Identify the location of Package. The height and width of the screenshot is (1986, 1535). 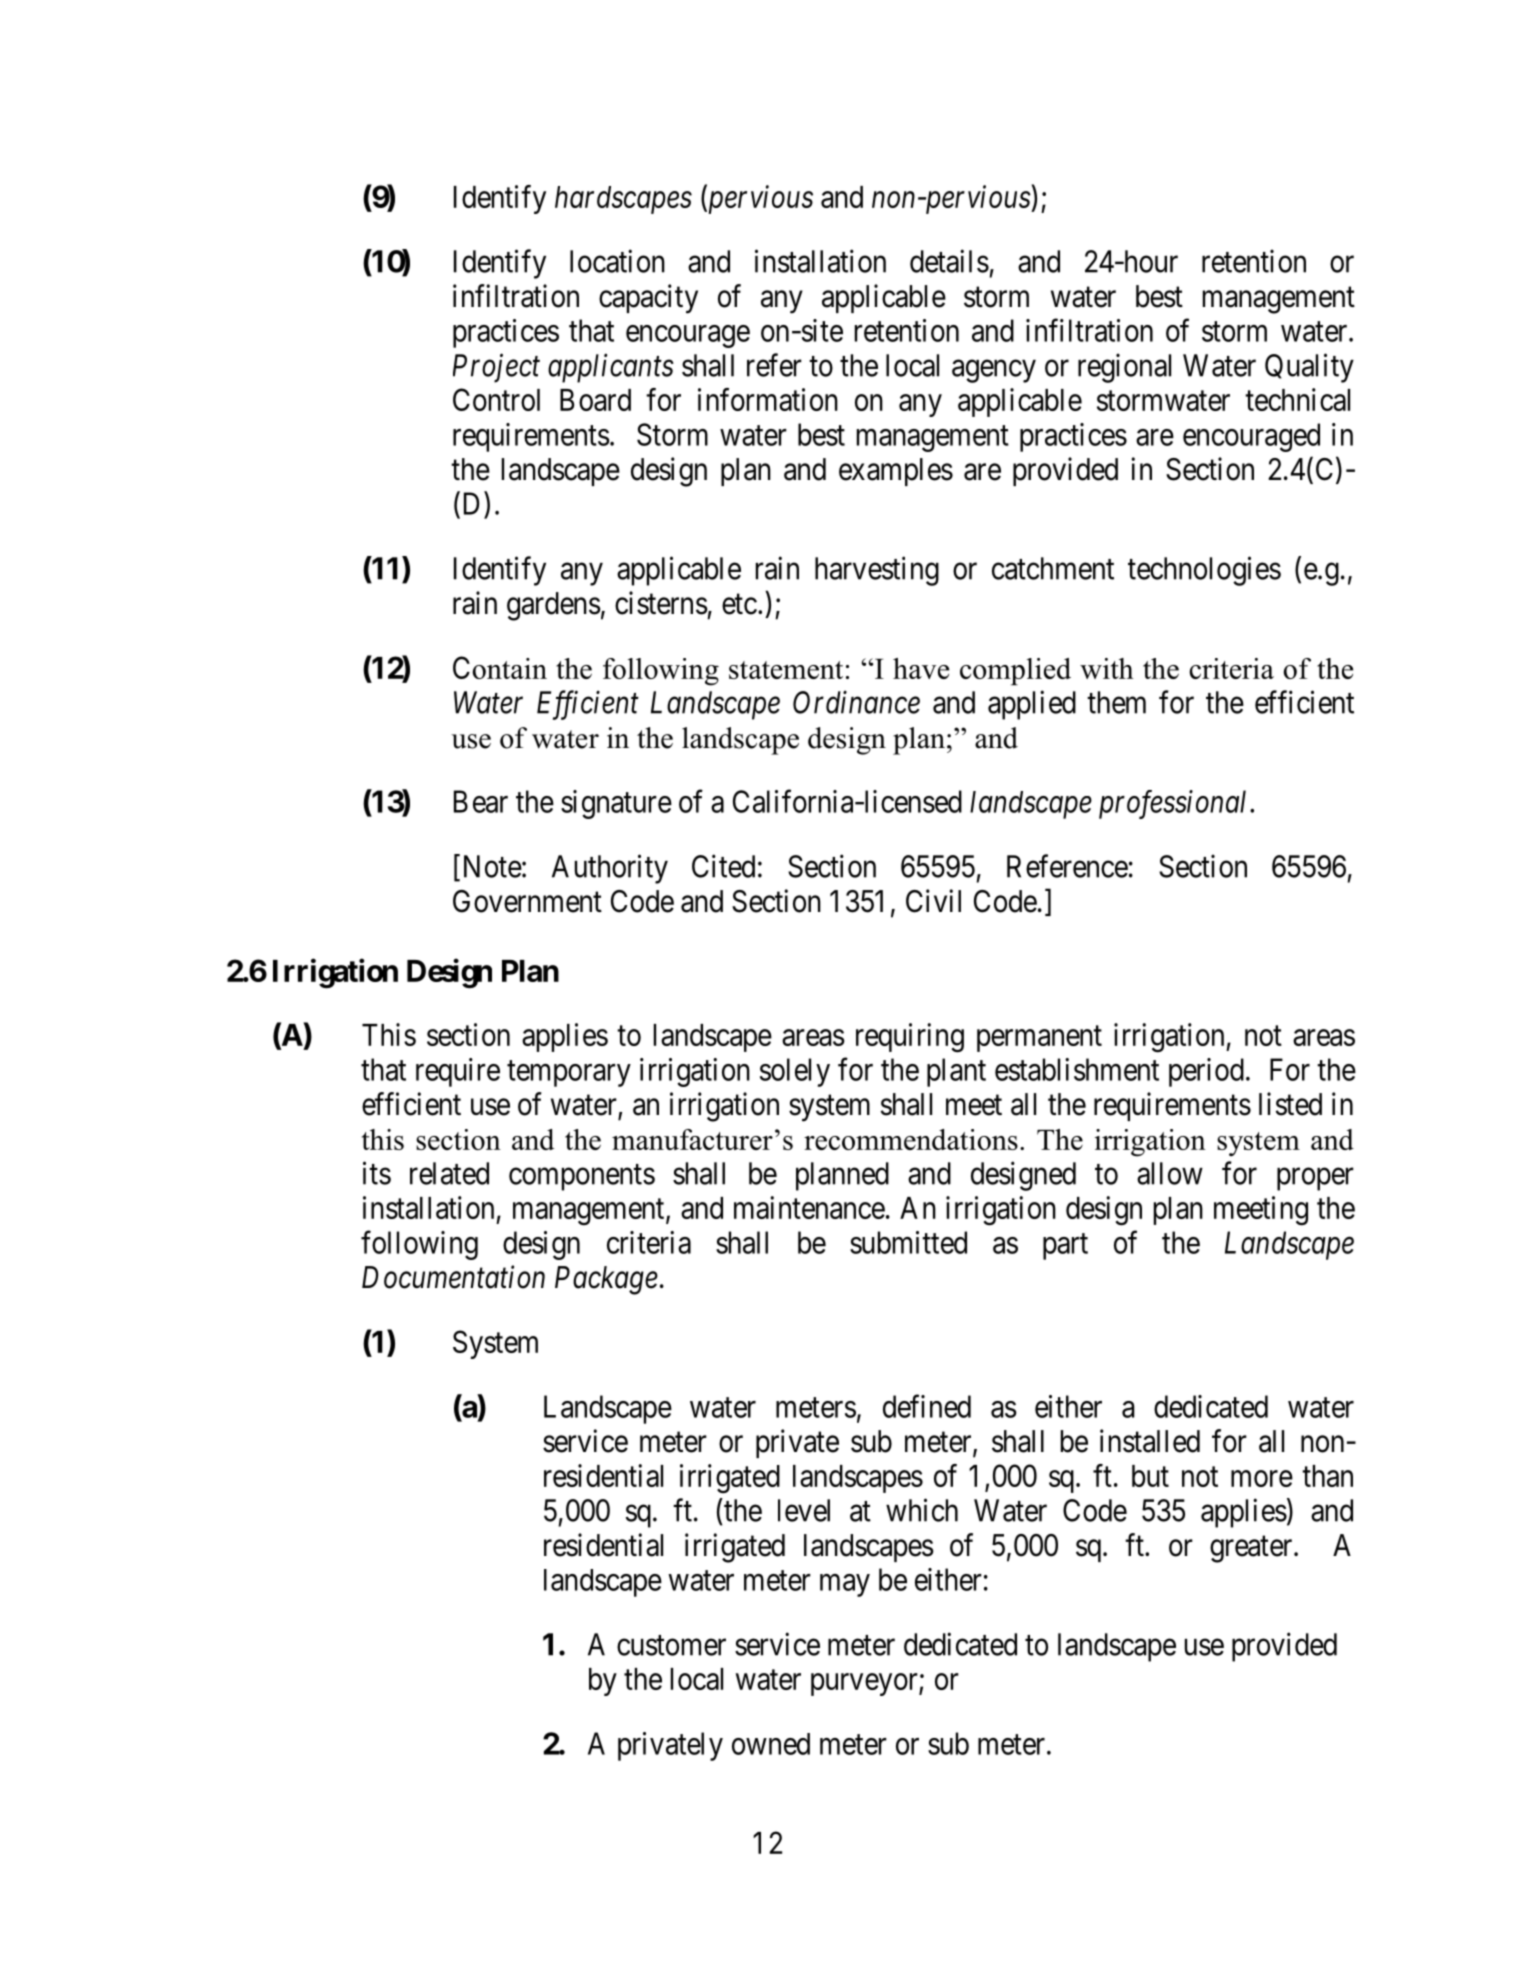
(606, 1280).
